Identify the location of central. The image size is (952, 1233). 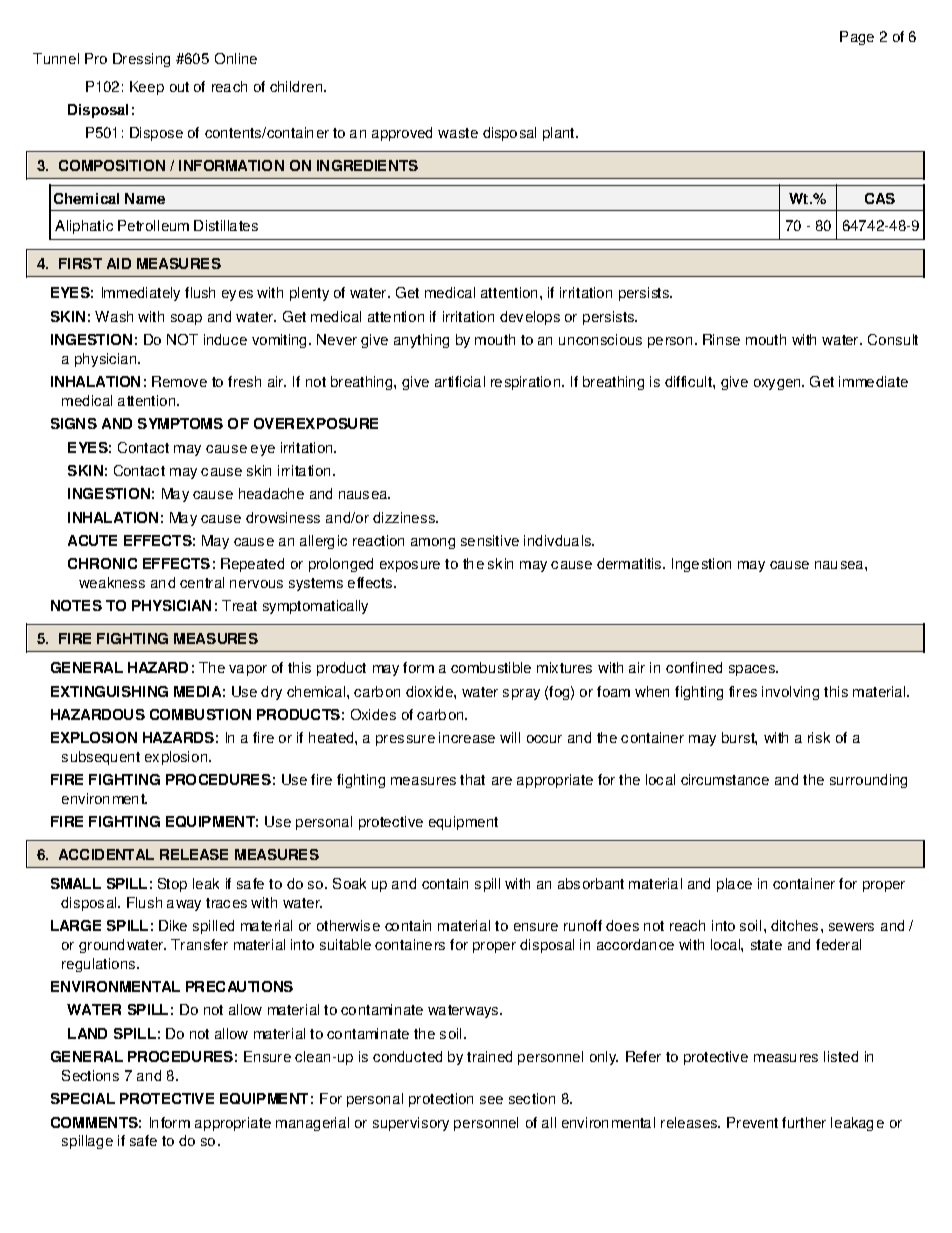
(202, 582).
